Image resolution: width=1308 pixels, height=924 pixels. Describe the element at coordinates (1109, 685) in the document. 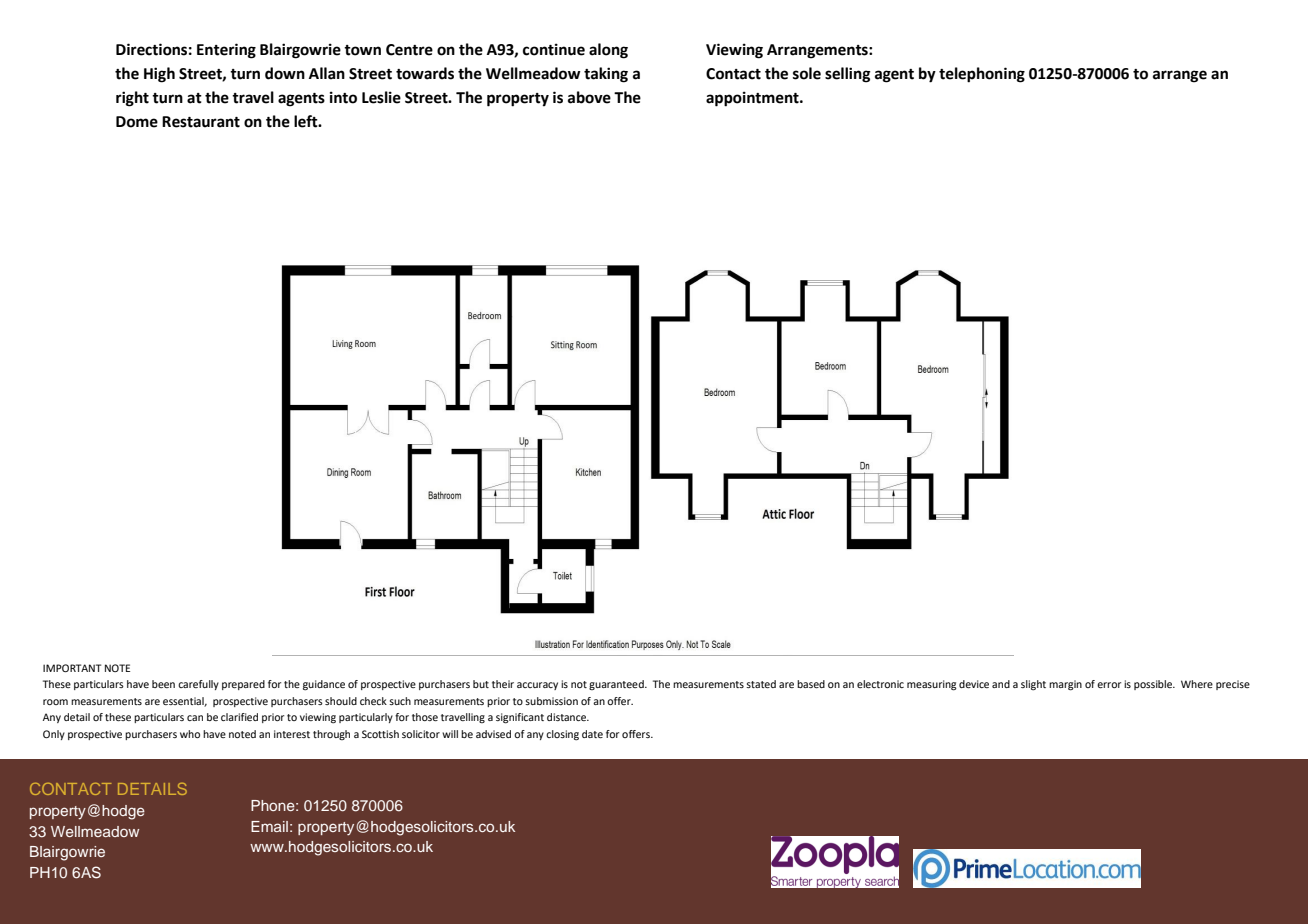

I see `error` at that location.
